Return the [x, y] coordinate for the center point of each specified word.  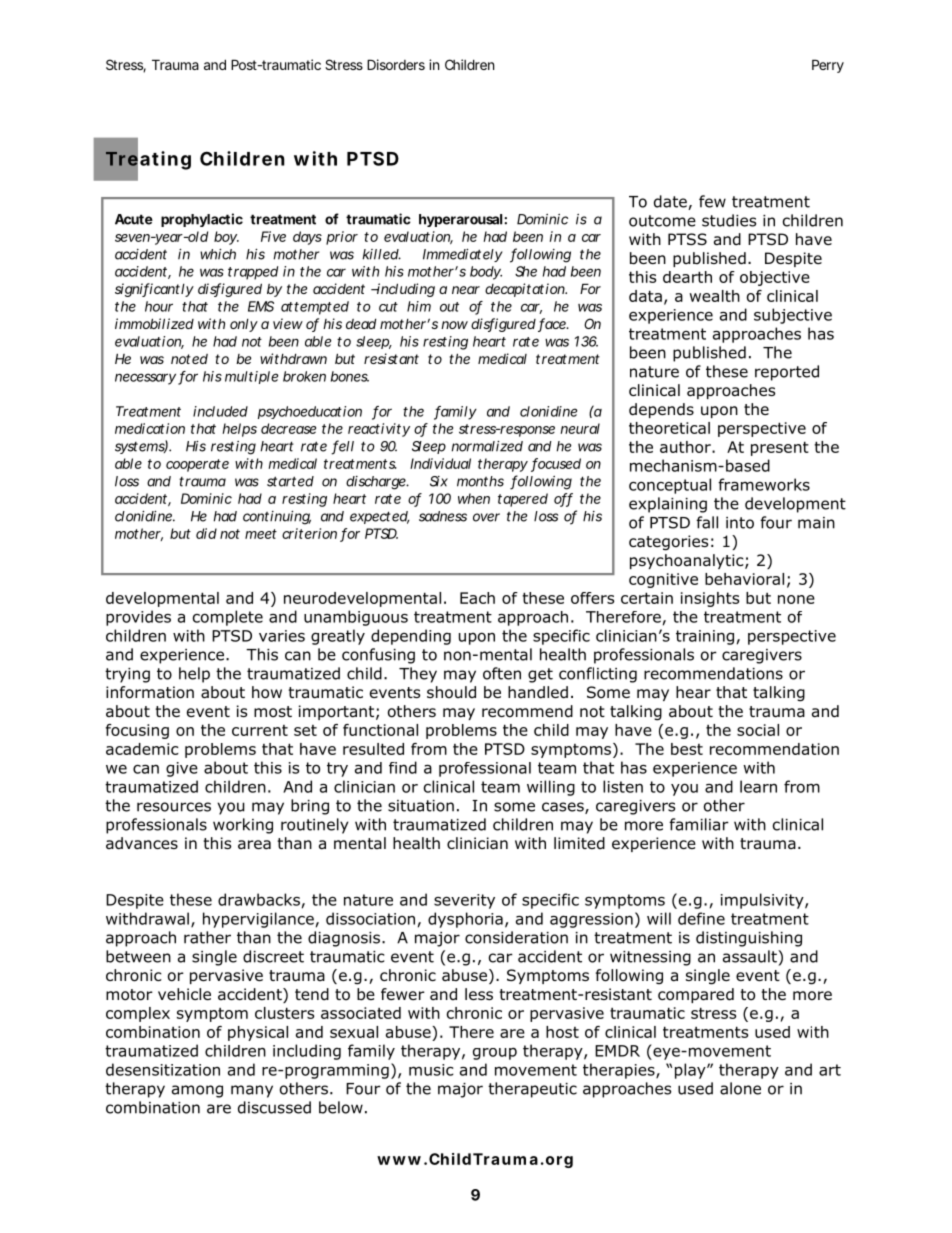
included [220, 411]
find [403, 767]
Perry [828, 66]
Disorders [396, 64]
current [260, 730]
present [780, 448]
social [758, 730]
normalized [487, 446]
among [197, 1091]
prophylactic [202, 220]
